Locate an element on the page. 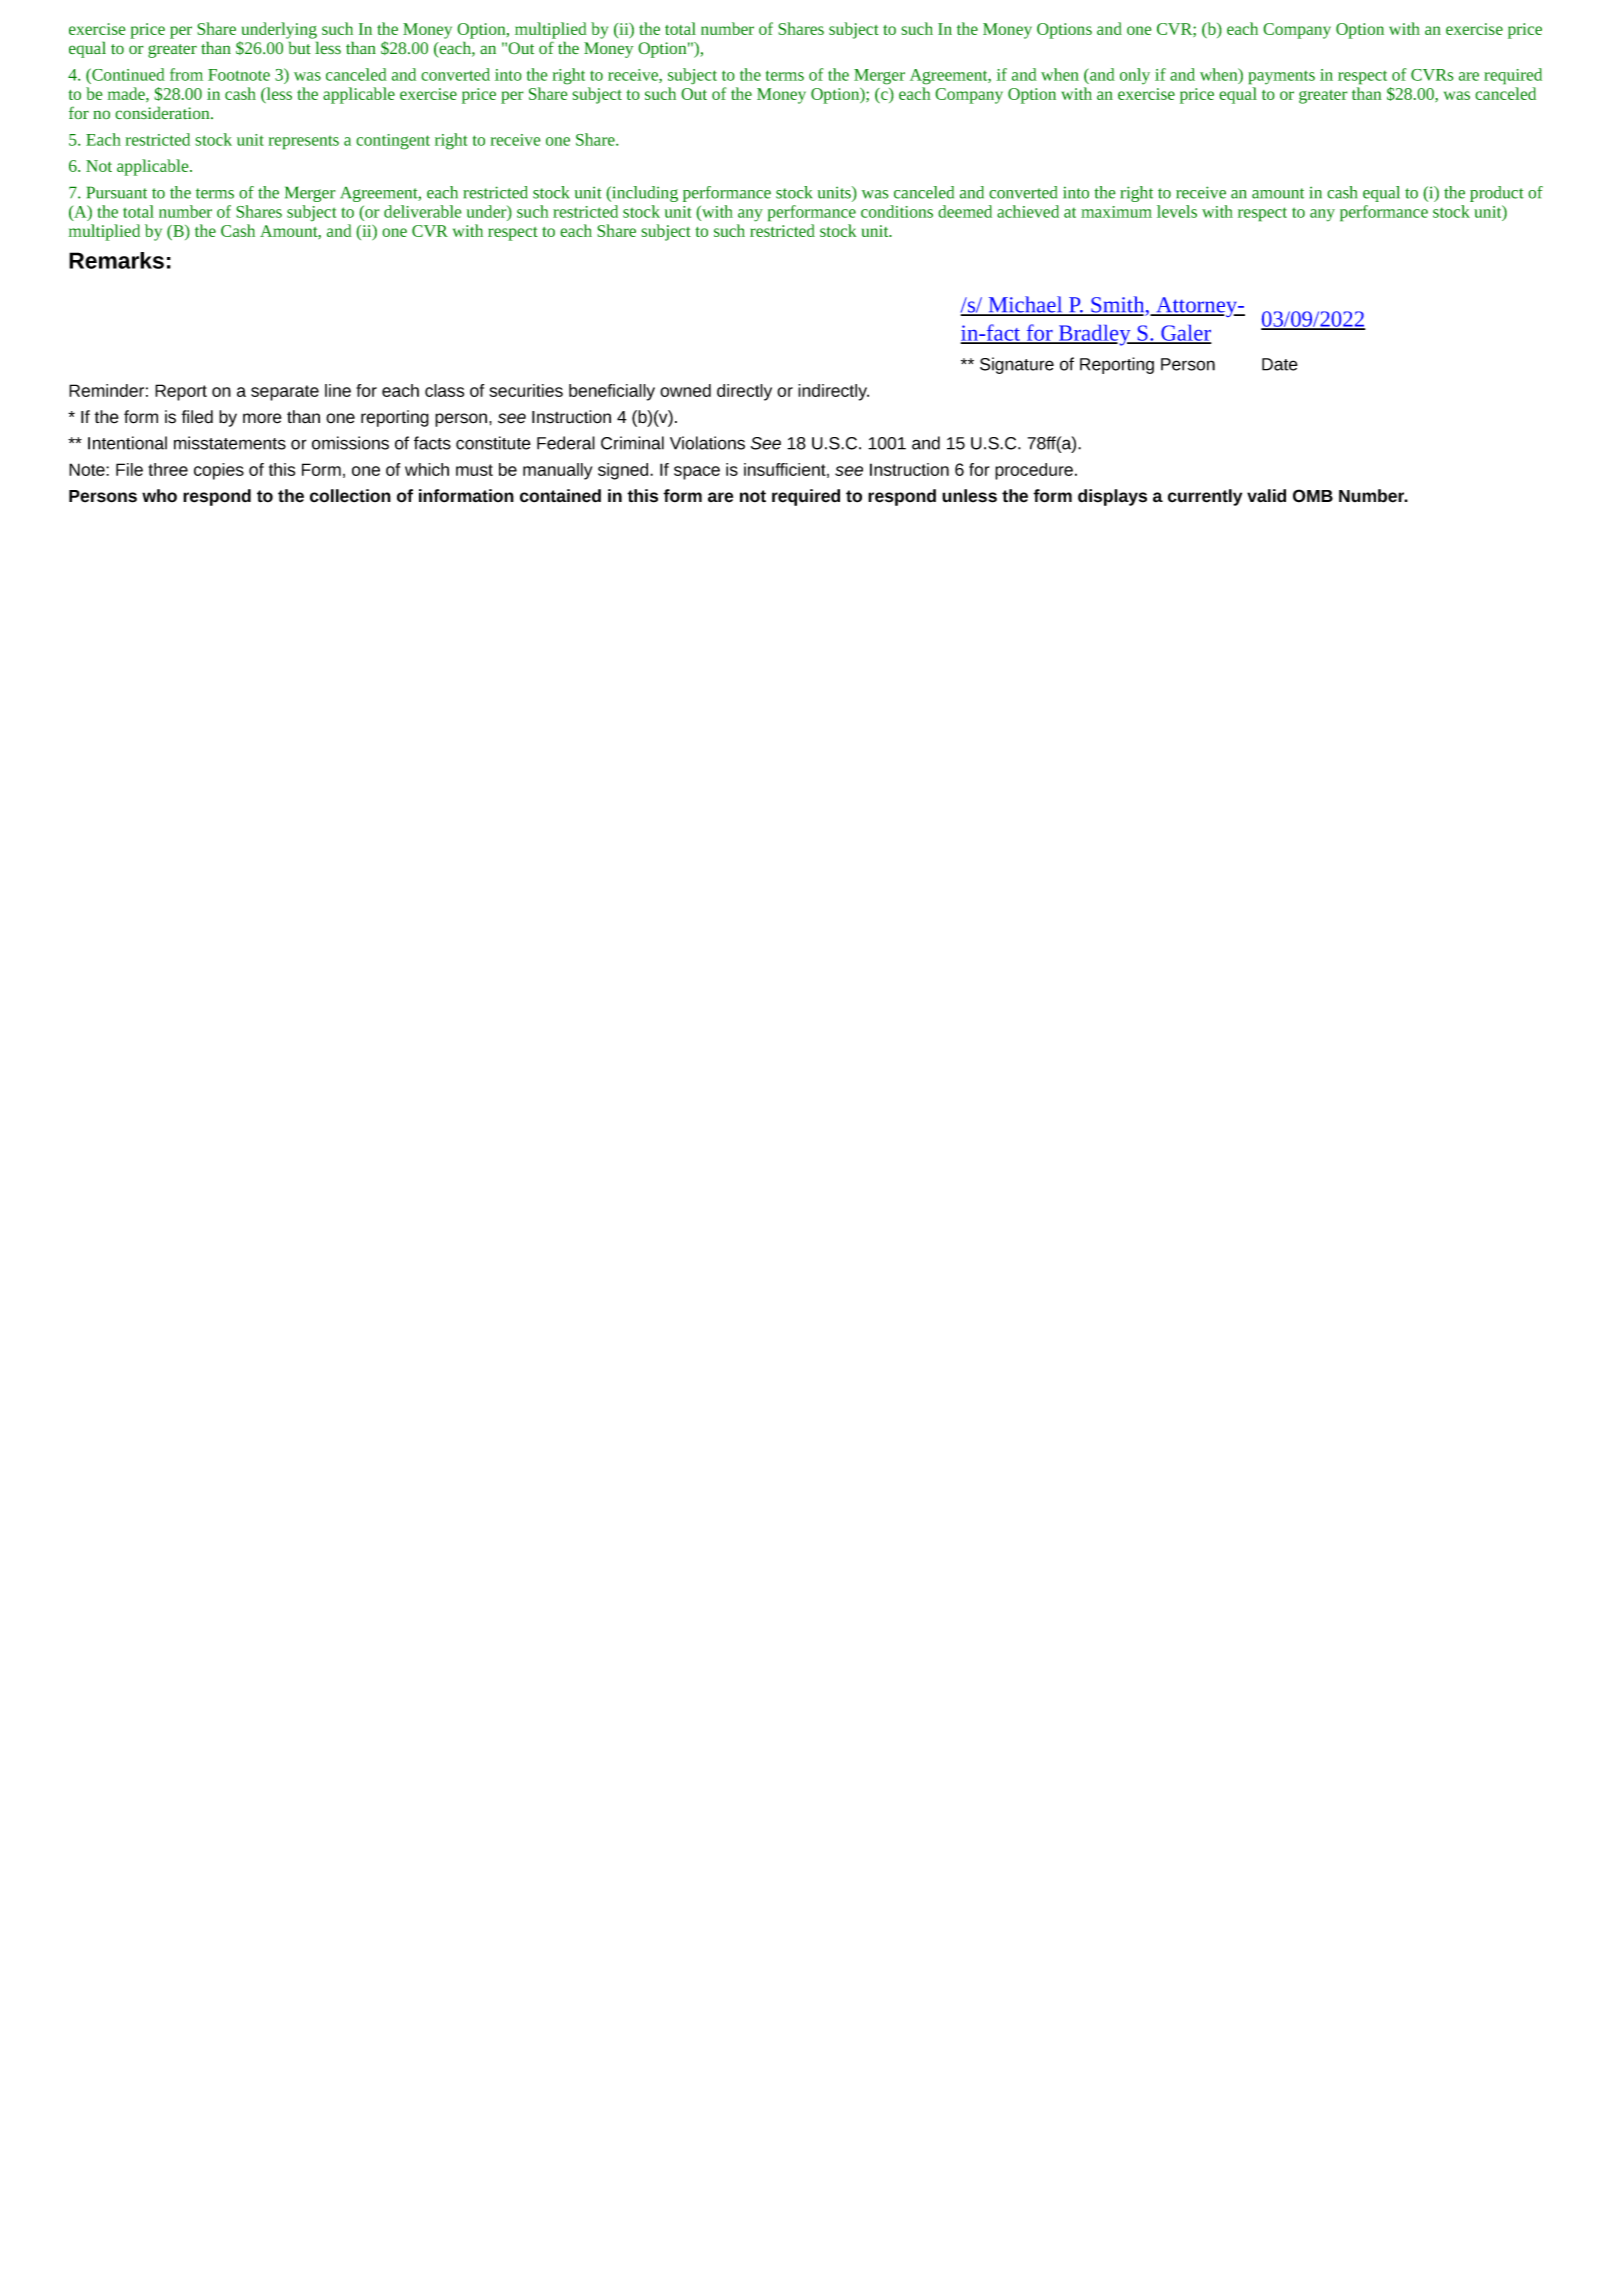 Image resolution: width=1621 pixels, height=2294 pixels. Remarks is located at coordinates (116, 260).
